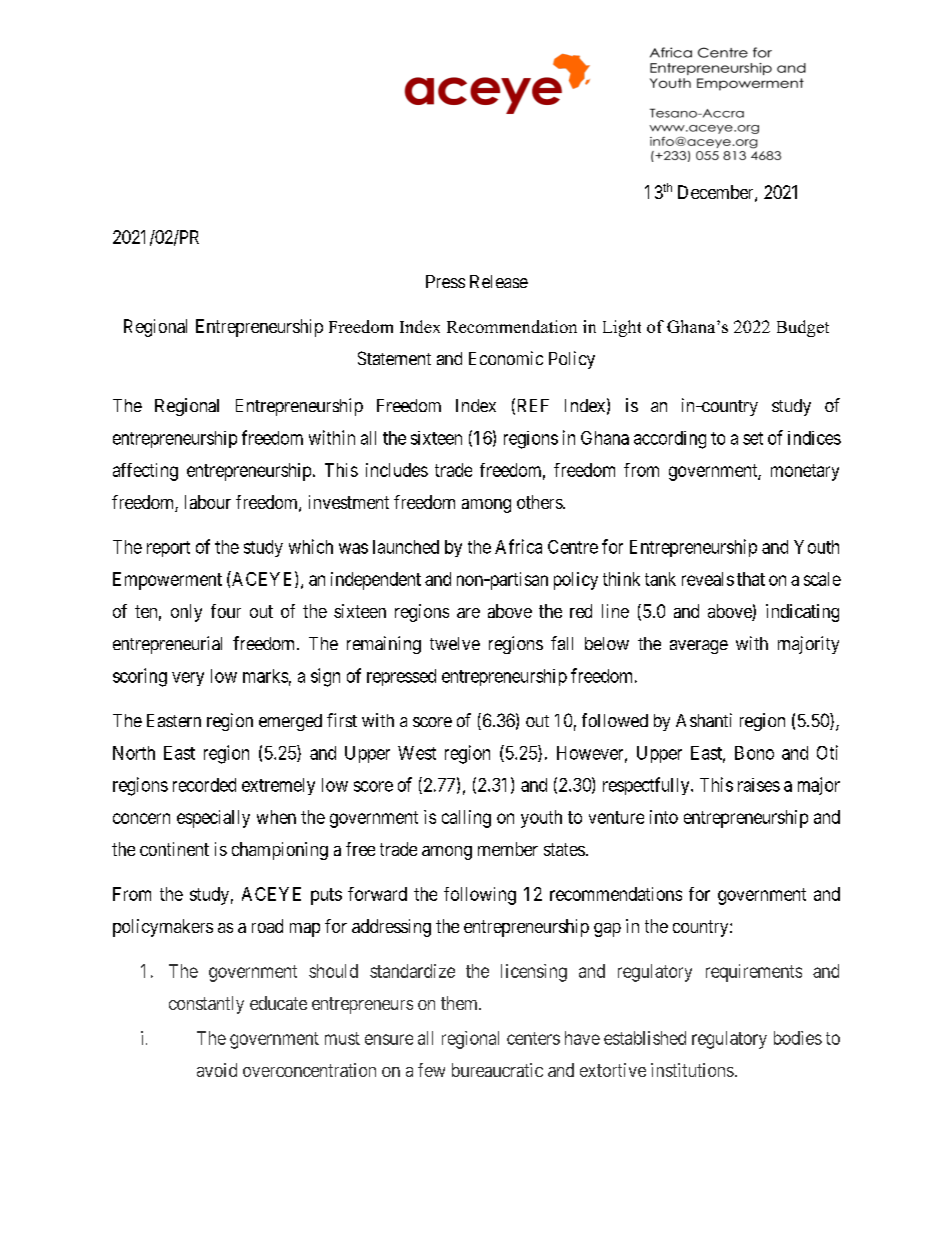 The height and width of the screenshot is (1233, 952). I want to click on that, so click(751, 579).
